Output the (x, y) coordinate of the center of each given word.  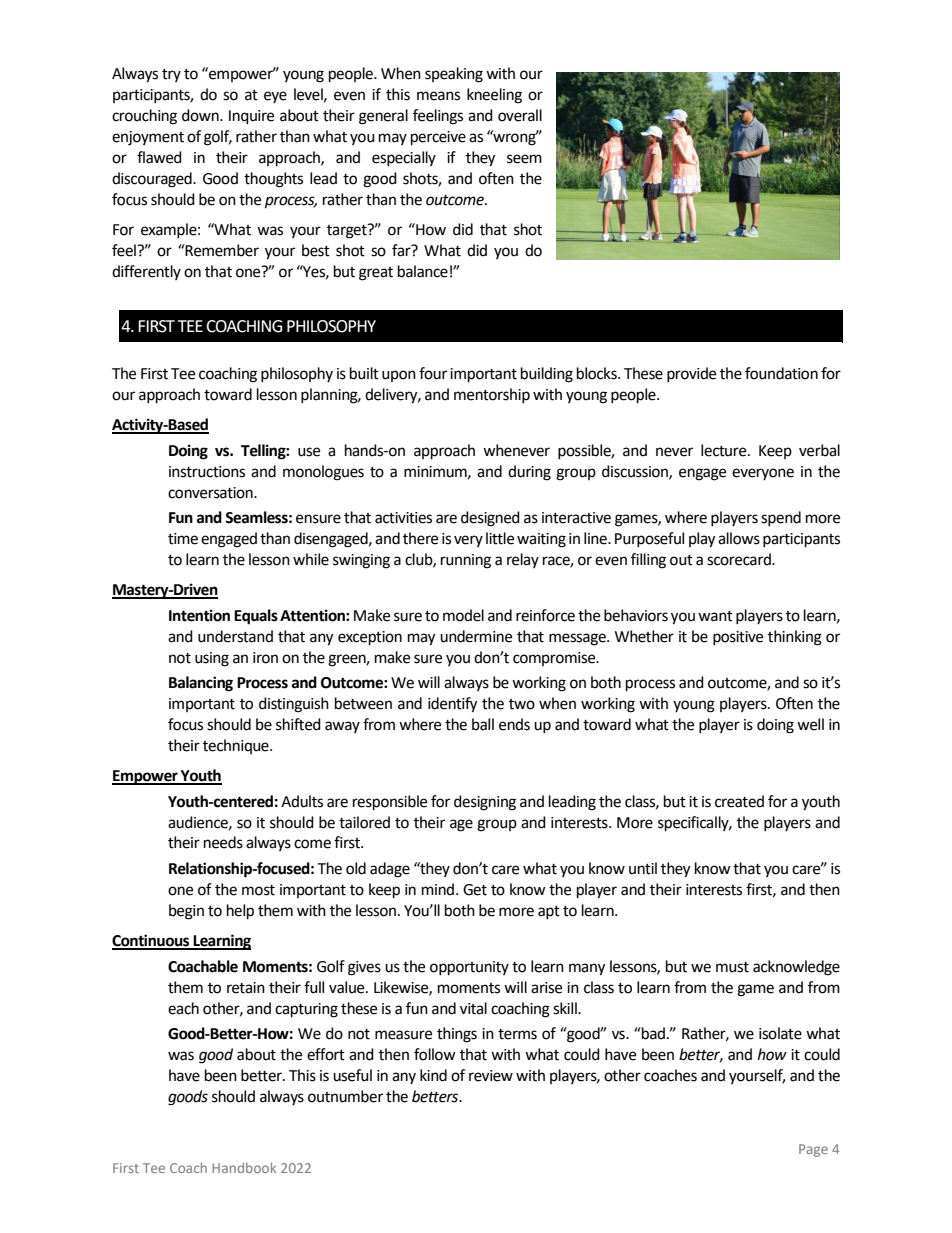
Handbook (244, 1168)
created (739, 801)
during (529, 473)
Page (813, 1150)
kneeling (494, 96)
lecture (725, 450)
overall (520, 115)
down (201, 115)
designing (485, 803)
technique (237, 746)
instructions (207, 472)
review (491, 1076)
